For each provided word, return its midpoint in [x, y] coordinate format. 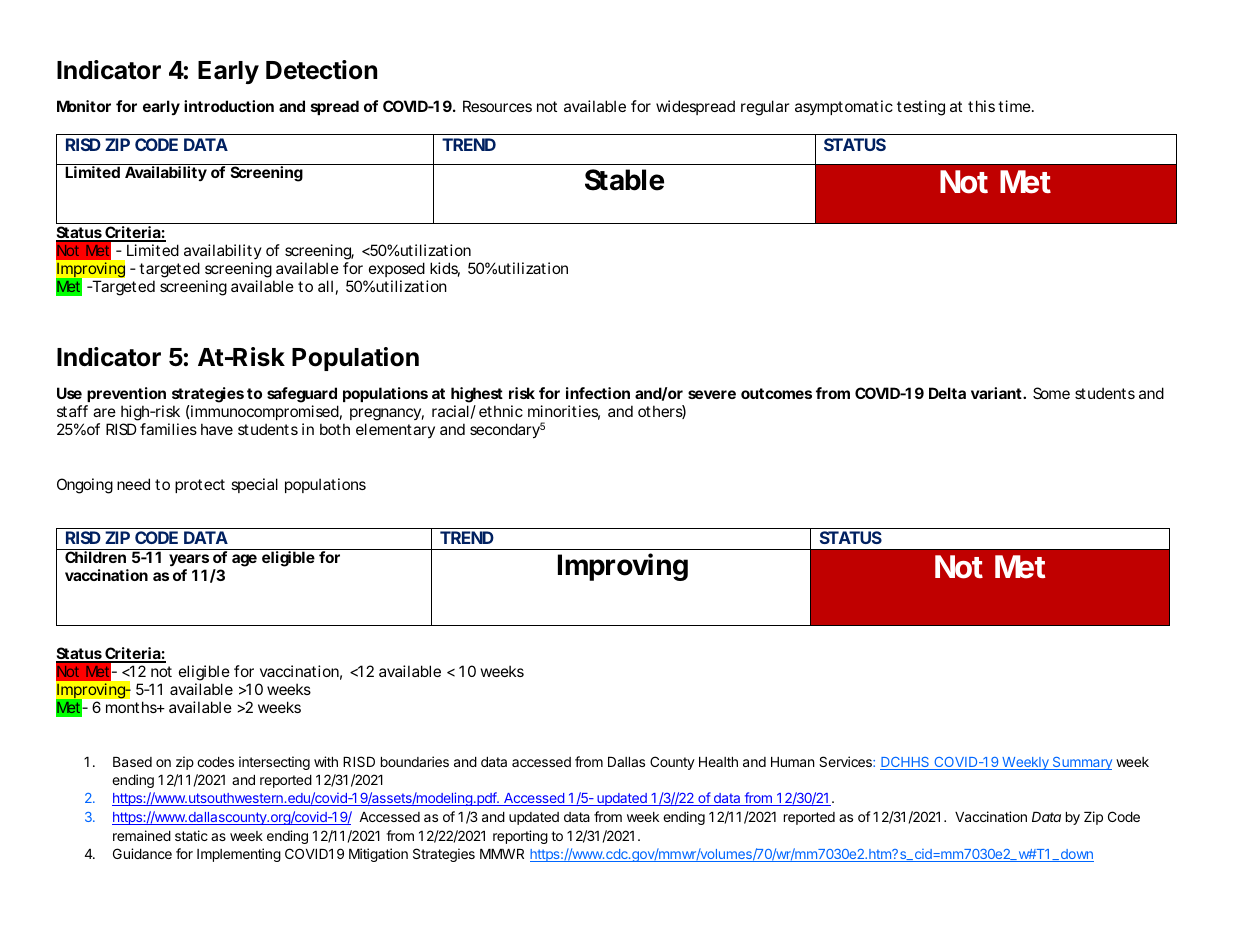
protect [200, 486]
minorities [564, 412]
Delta [947, 393]
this [981, 106]
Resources [497, 106]
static [191, 835]
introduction [229, 106]
